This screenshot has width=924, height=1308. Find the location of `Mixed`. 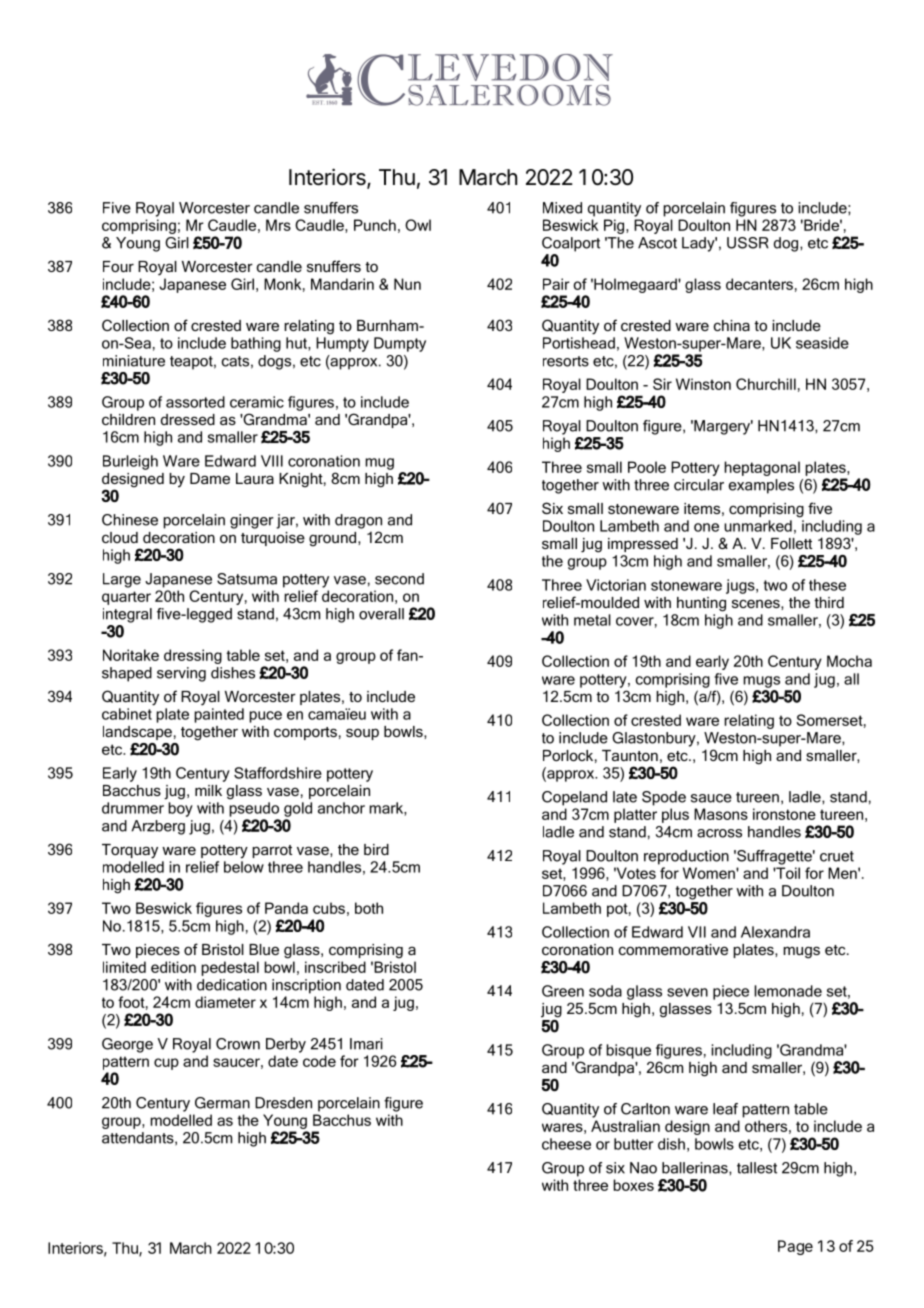

Mixed is located at coordinates (562, 208).
